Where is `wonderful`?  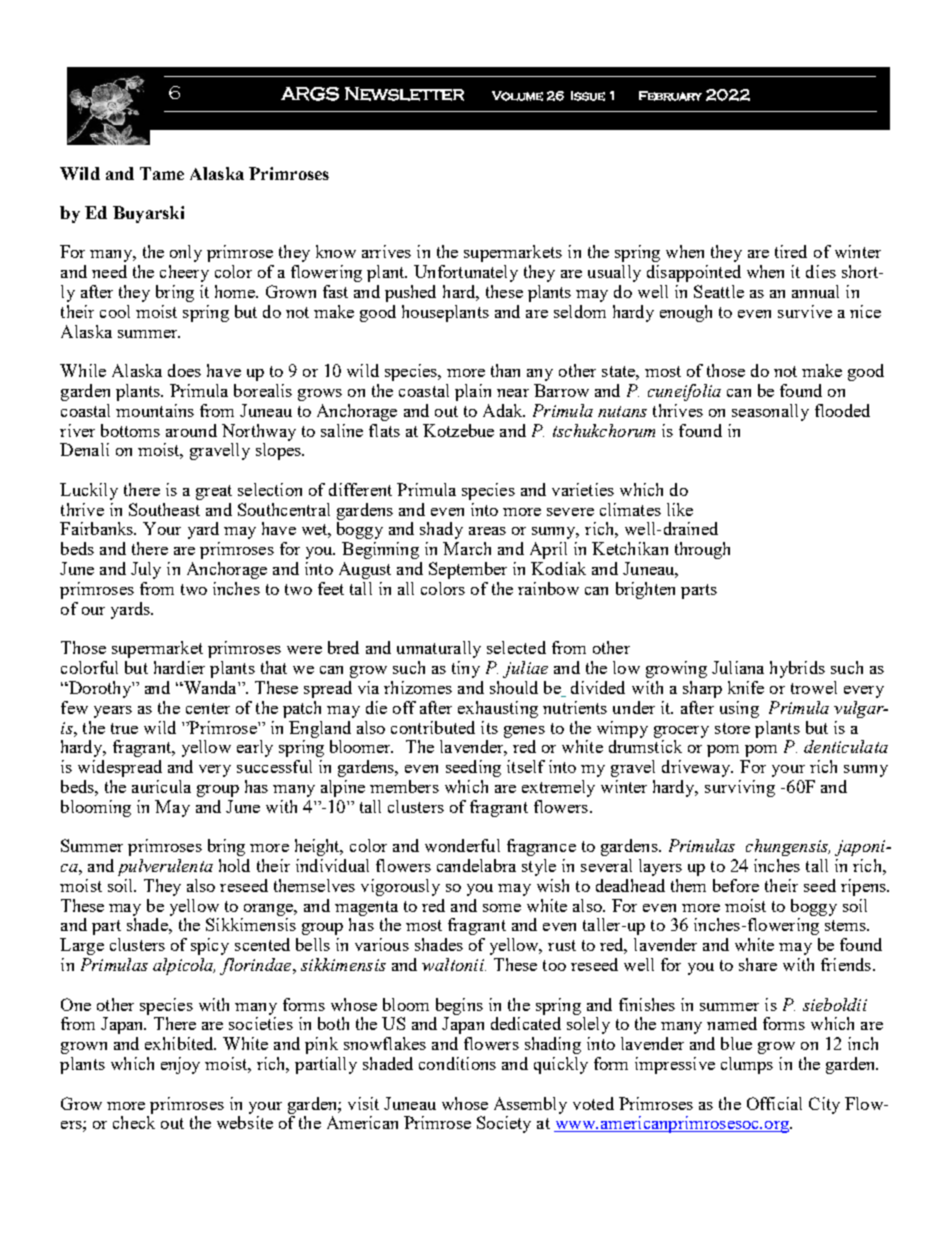
wonderful is located at coordinates (462, 845).
